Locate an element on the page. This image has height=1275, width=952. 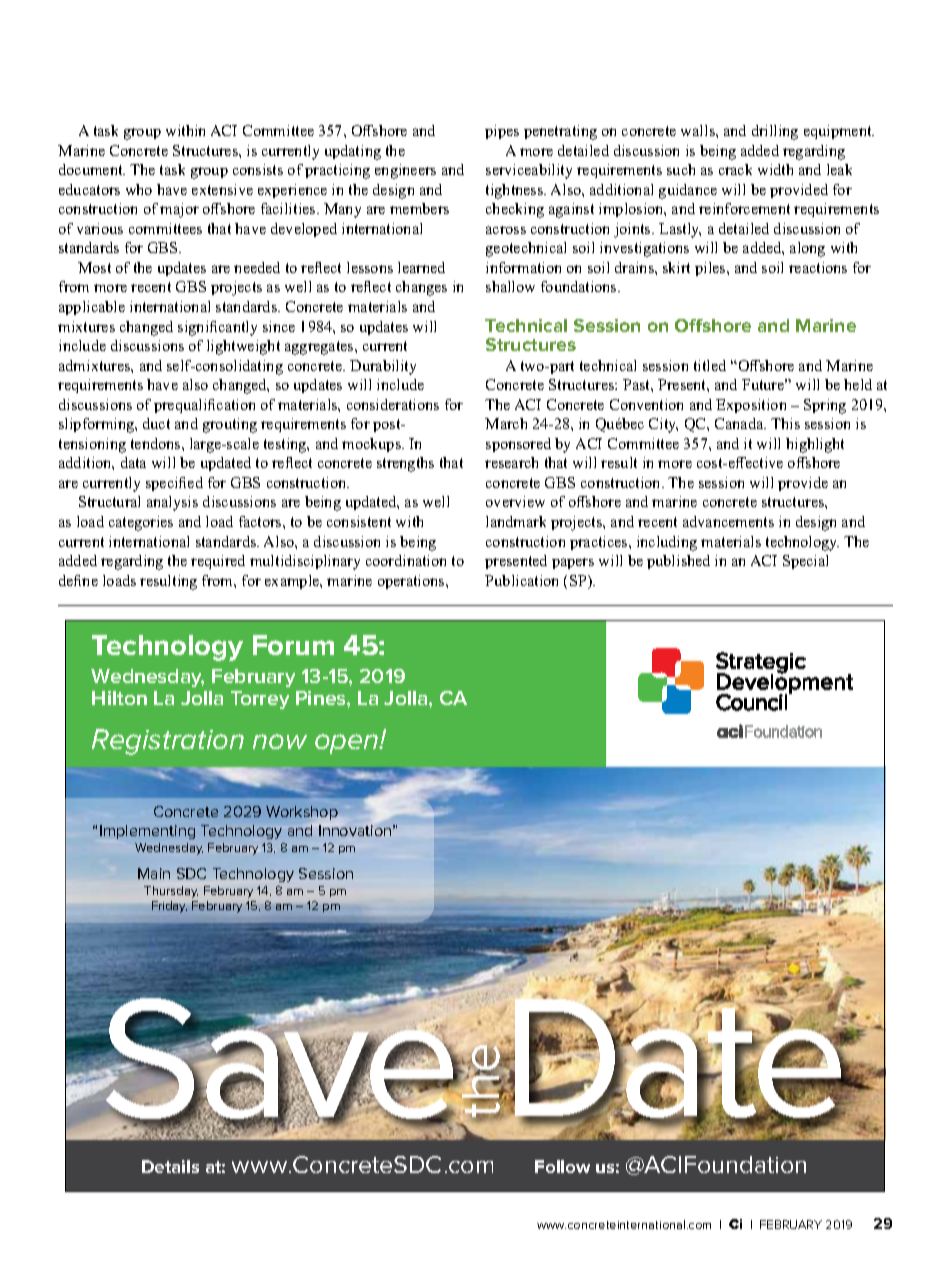
Details is located at coordinates (170, 1166).
